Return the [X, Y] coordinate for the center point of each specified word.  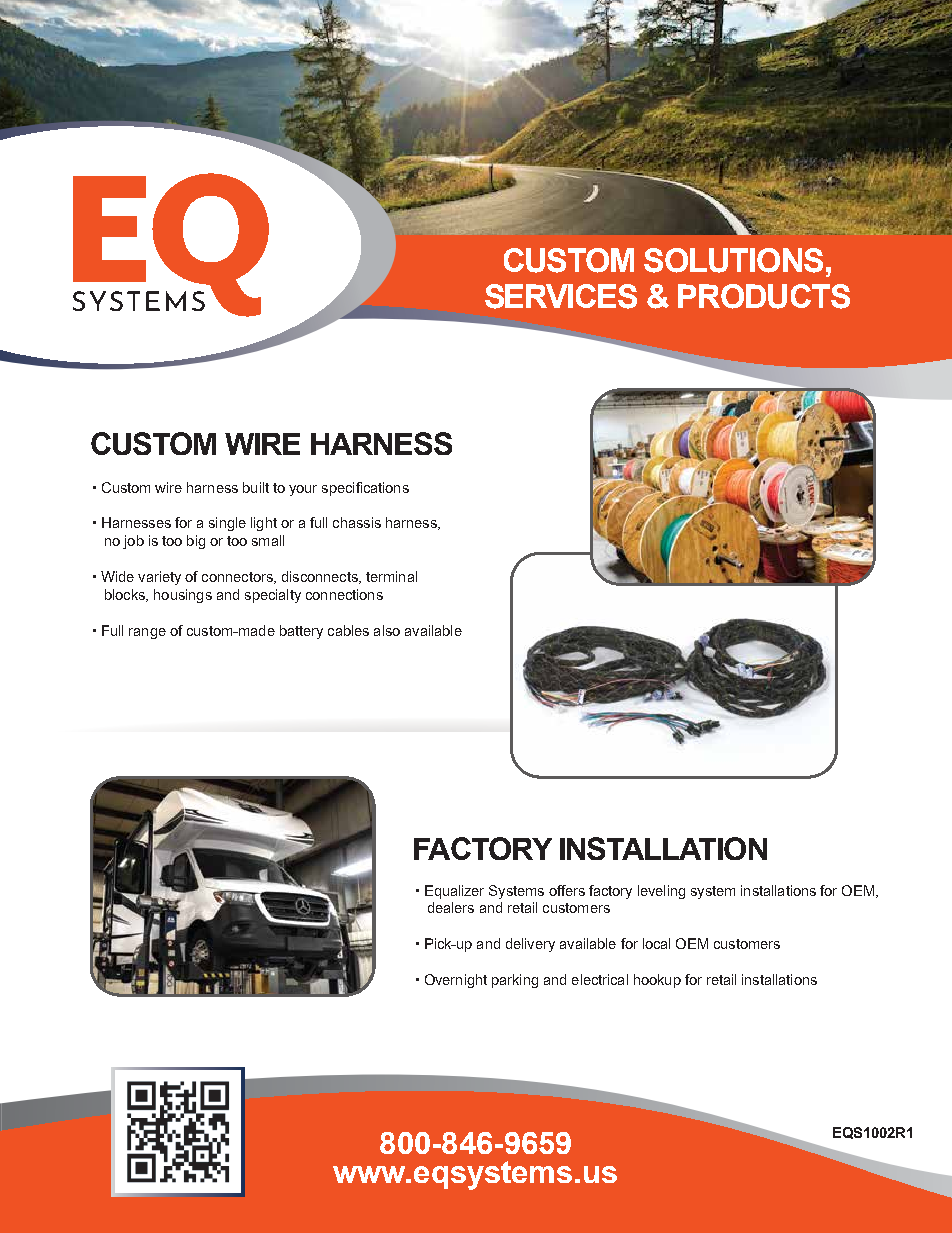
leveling [661, 892]
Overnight [456, 981]
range [147, 633]
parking [515, 981]
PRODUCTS [764, 296]
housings [183, 596]
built [256, 487]
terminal [391, 576]
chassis [357, 522]
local [656, 943]
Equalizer [454, 892]
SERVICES [561, 296]
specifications [365, 489]
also [387, 630]
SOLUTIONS [733, 260]
